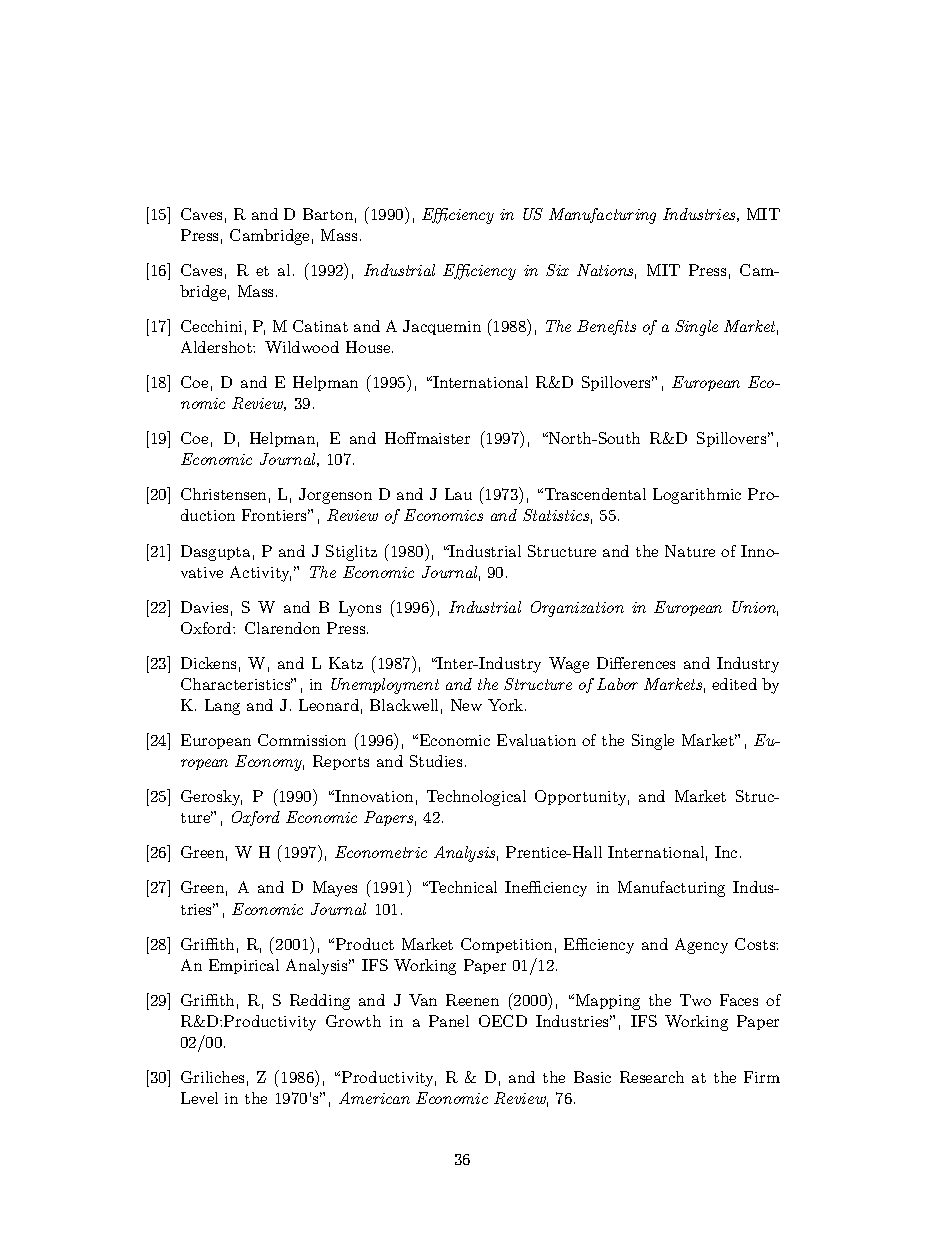 Image resolution: width=952 pixels, height=1233 pixels. Describe the element at coordinates (734, 684) in the document. I see `edited` at that location.
